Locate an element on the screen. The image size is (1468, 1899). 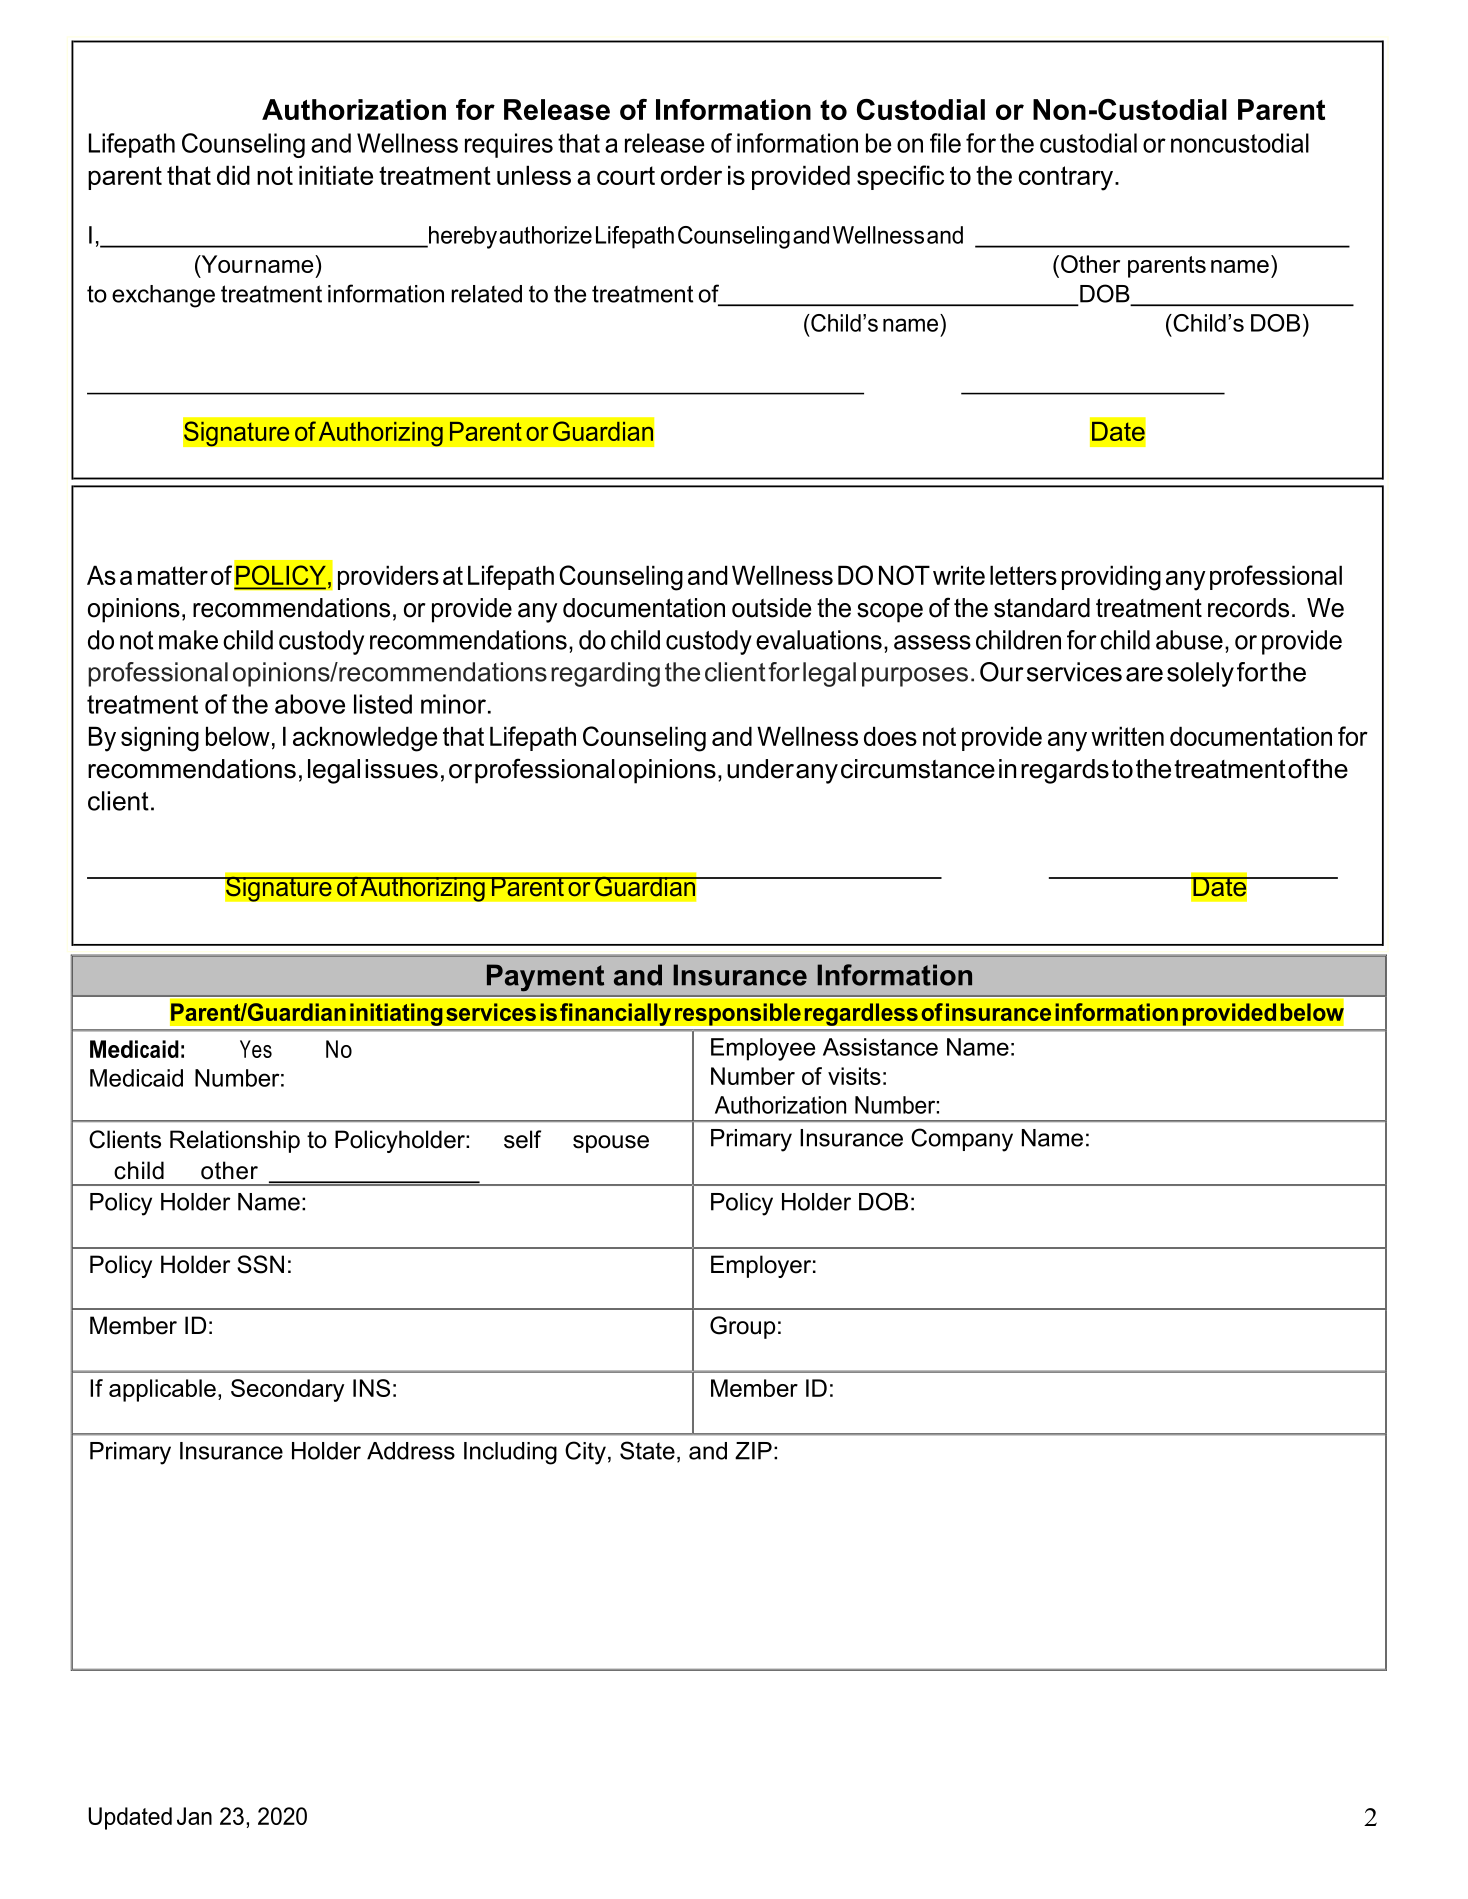
initiate is located at coordinates (336, 175).
